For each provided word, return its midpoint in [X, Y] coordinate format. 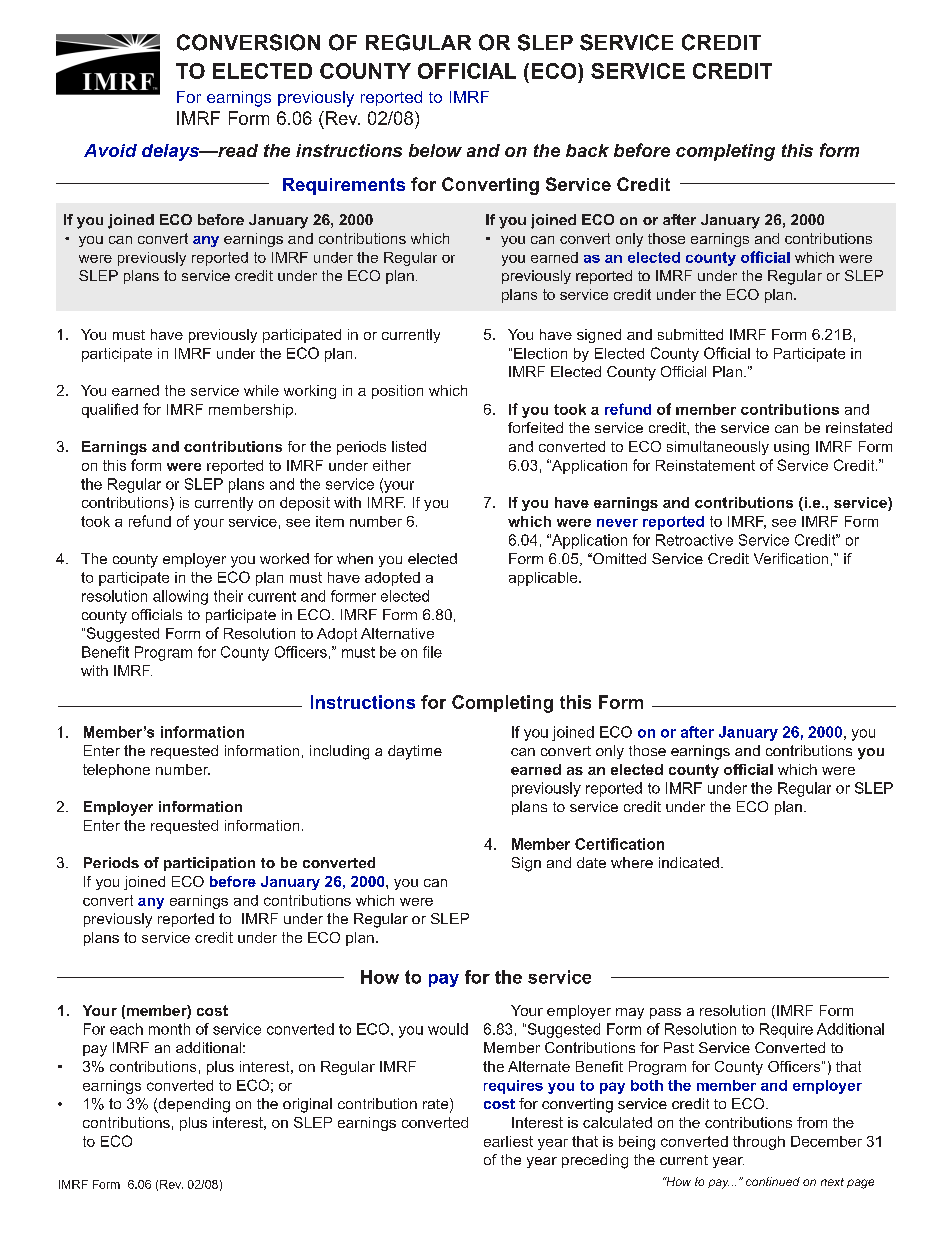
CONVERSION [248, 42]
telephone [116, 771]
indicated [689, 862]
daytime [415, 752]
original [307, 1105]
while [261, 390]
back [587, 150]
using [791, 448]
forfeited [535, 427]
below [435, 150]
